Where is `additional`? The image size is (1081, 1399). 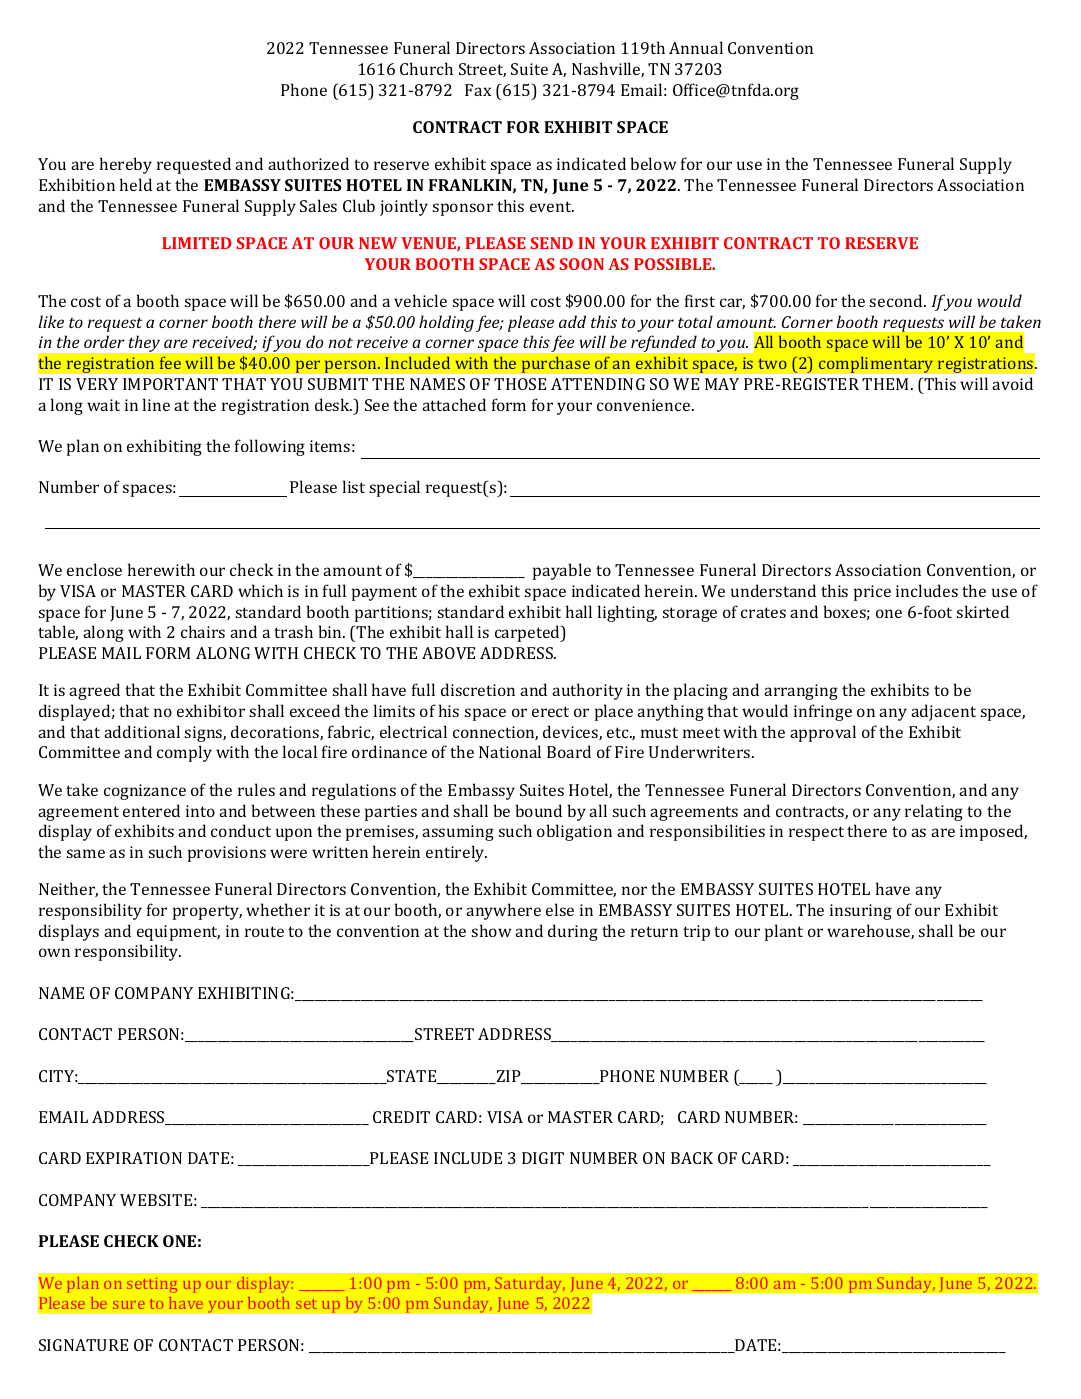 additional is located at coordinates (142, 731).
